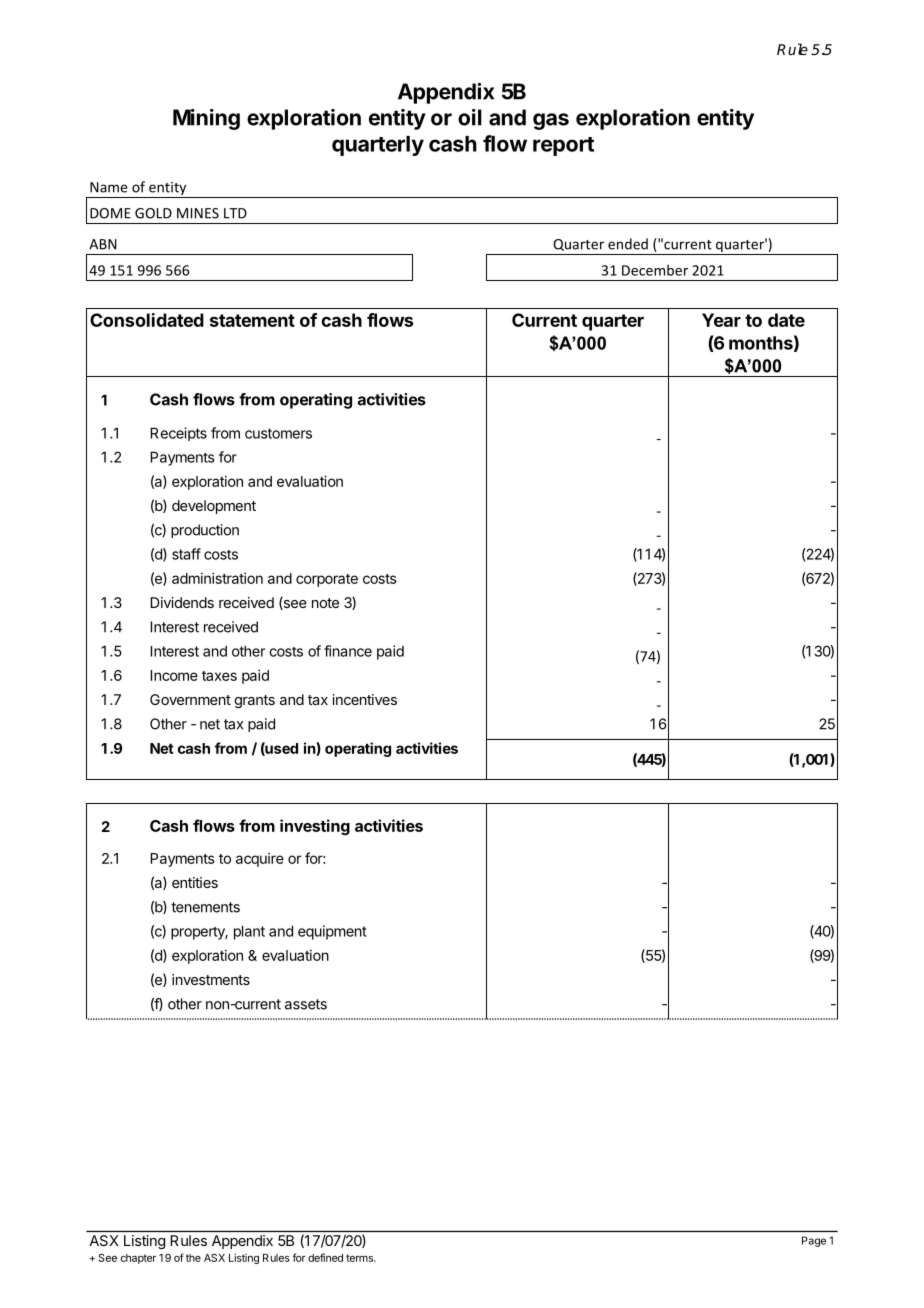 This page has height=1308, width=924. What do you see at coordinates (348, 651) in the page?
I see `finance` at bounding box center [348, 651].
